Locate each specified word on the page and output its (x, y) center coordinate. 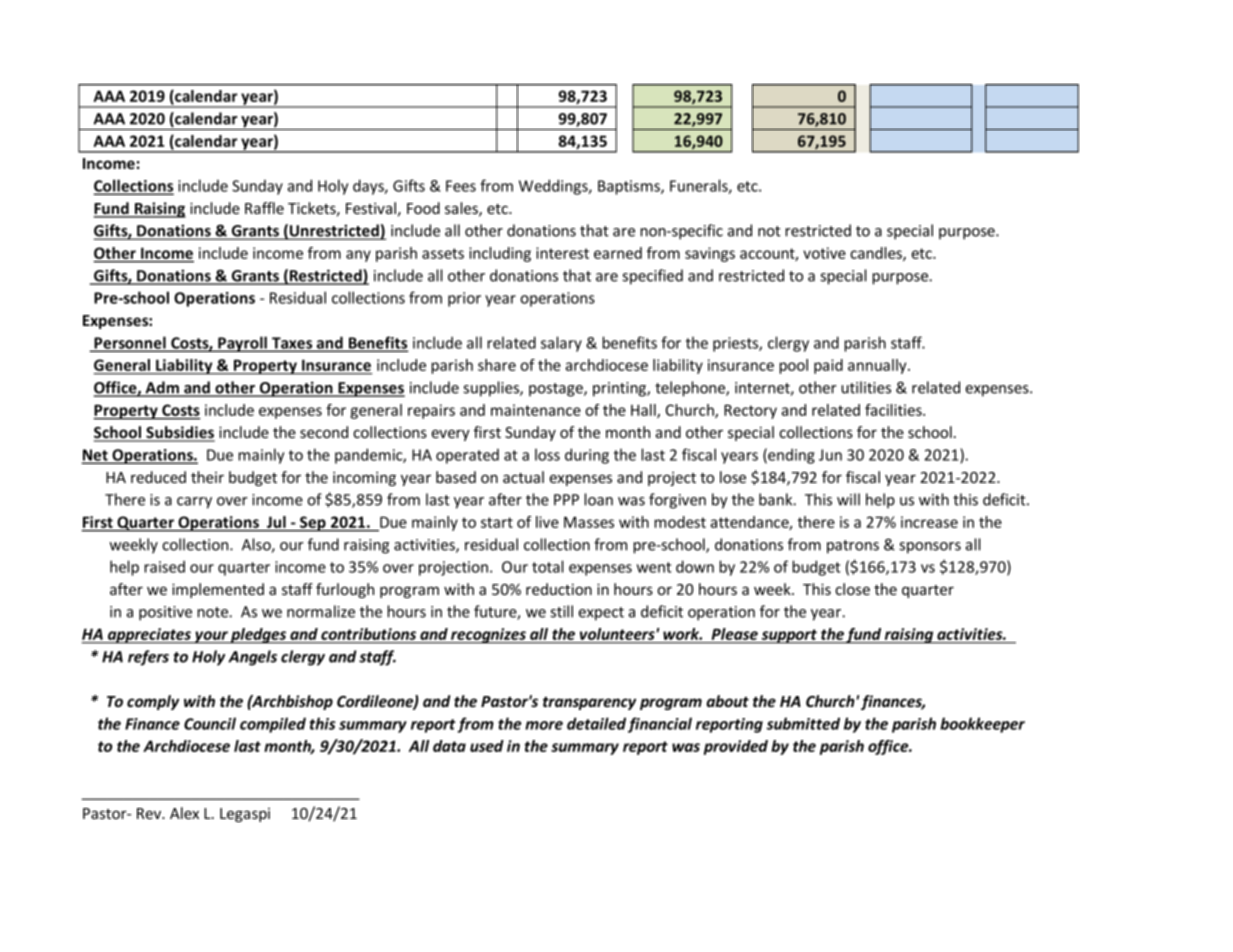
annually (878, 366)
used (487, 746)
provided (736, 747)
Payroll (242, 344)
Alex (184, 813)
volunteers (617, 635)
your (211, 637)
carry (194, 503)
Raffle (264, 208)
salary (561, 344)
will (848, 499)
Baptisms (630, 187)
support (789, 636)
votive (824, 253)
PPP (566, 500)
